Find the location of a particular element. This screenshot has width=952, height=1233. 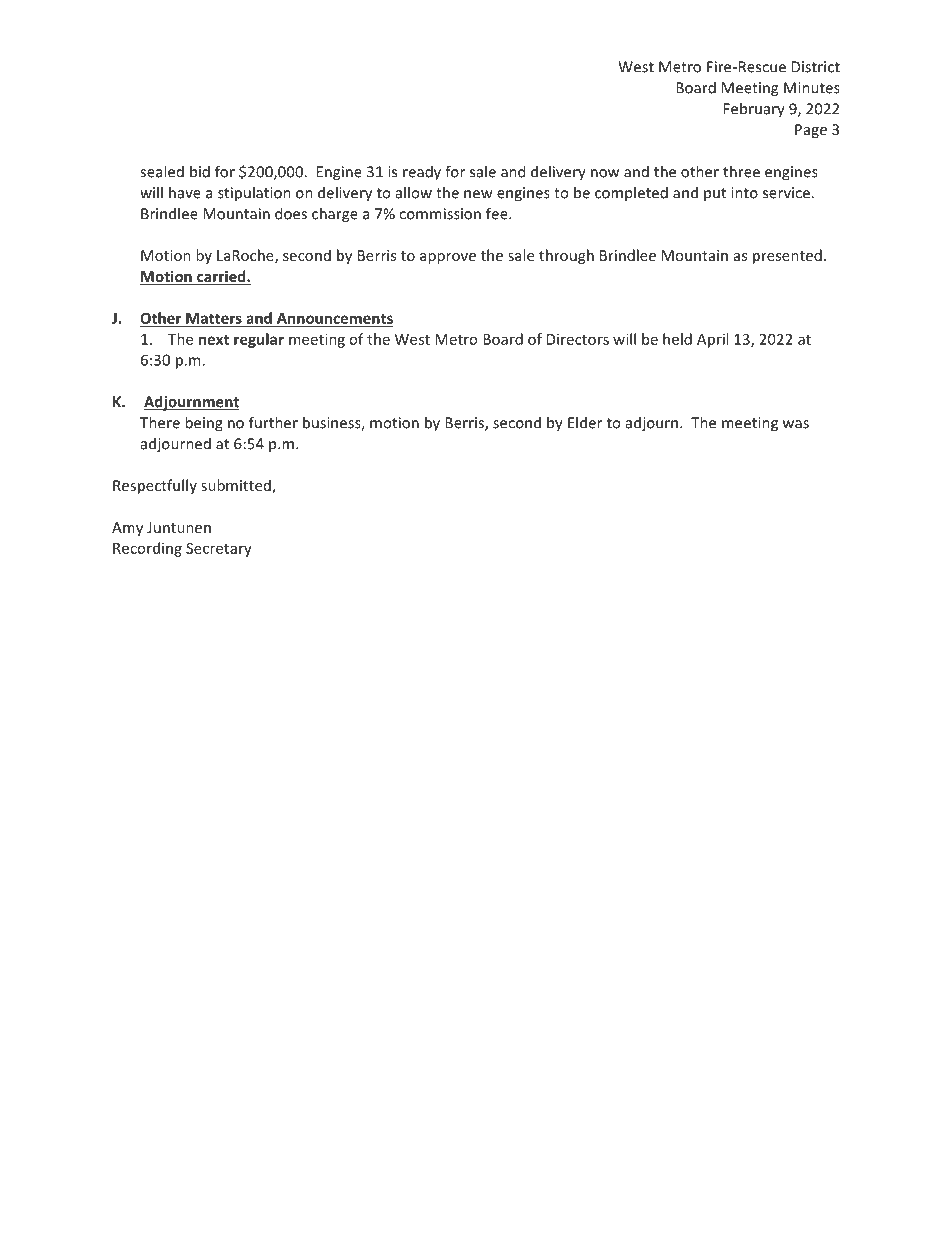

ready is located at coordinates (422, 173).
